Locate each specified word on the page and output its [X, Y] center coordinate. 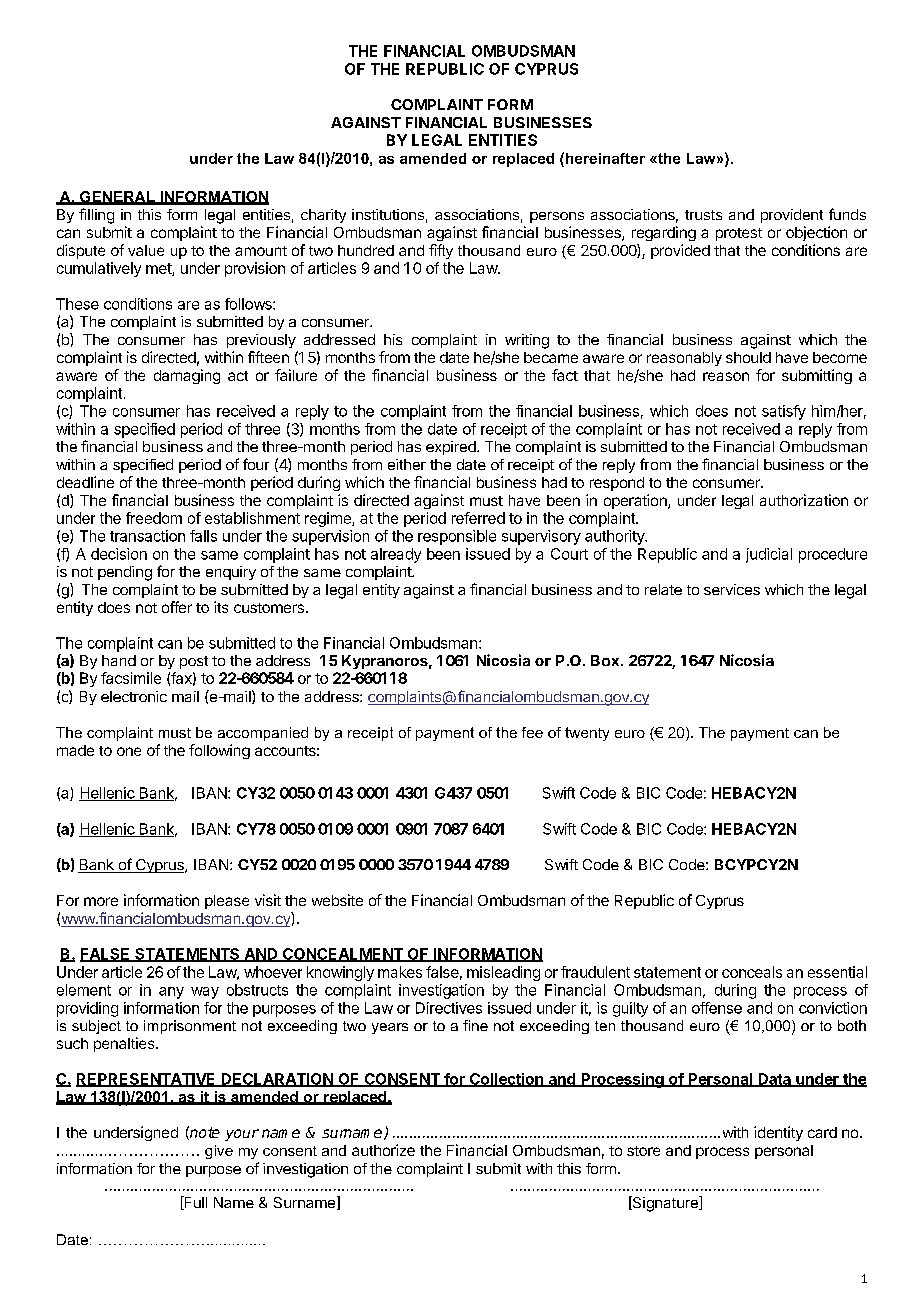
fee [532, 732]
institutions [388, 214]
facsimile [131, 678]
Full [194, 1203]
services [732, 589]
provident [792, 216]
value [146, 250]
